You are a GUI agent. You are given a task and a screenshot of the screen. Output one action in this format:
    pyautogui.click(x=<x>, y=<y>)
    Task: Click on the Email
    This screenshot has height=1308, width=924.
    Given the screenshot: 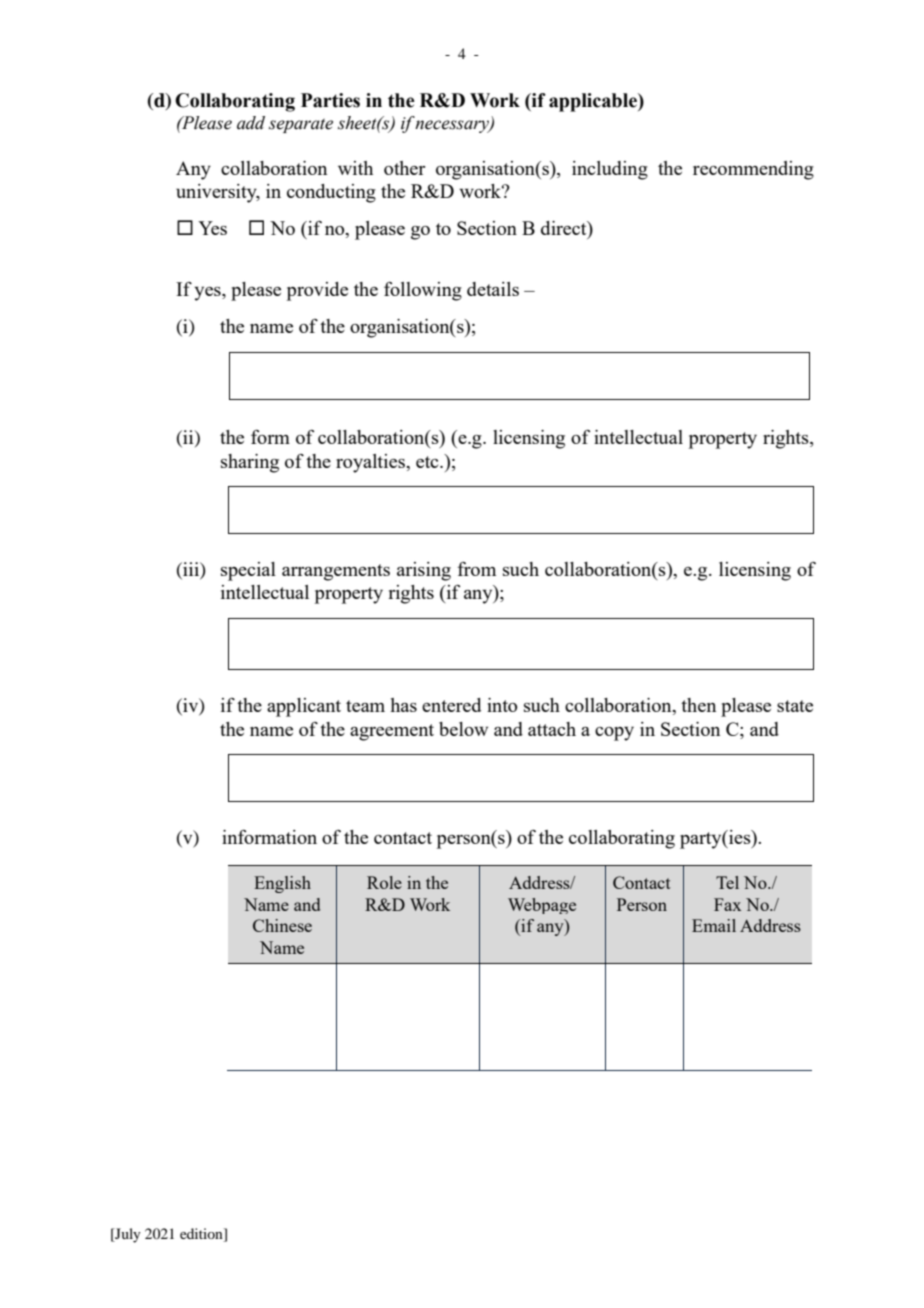 What is the action you would take?
    pyautogui.click(x=714, y=925)
